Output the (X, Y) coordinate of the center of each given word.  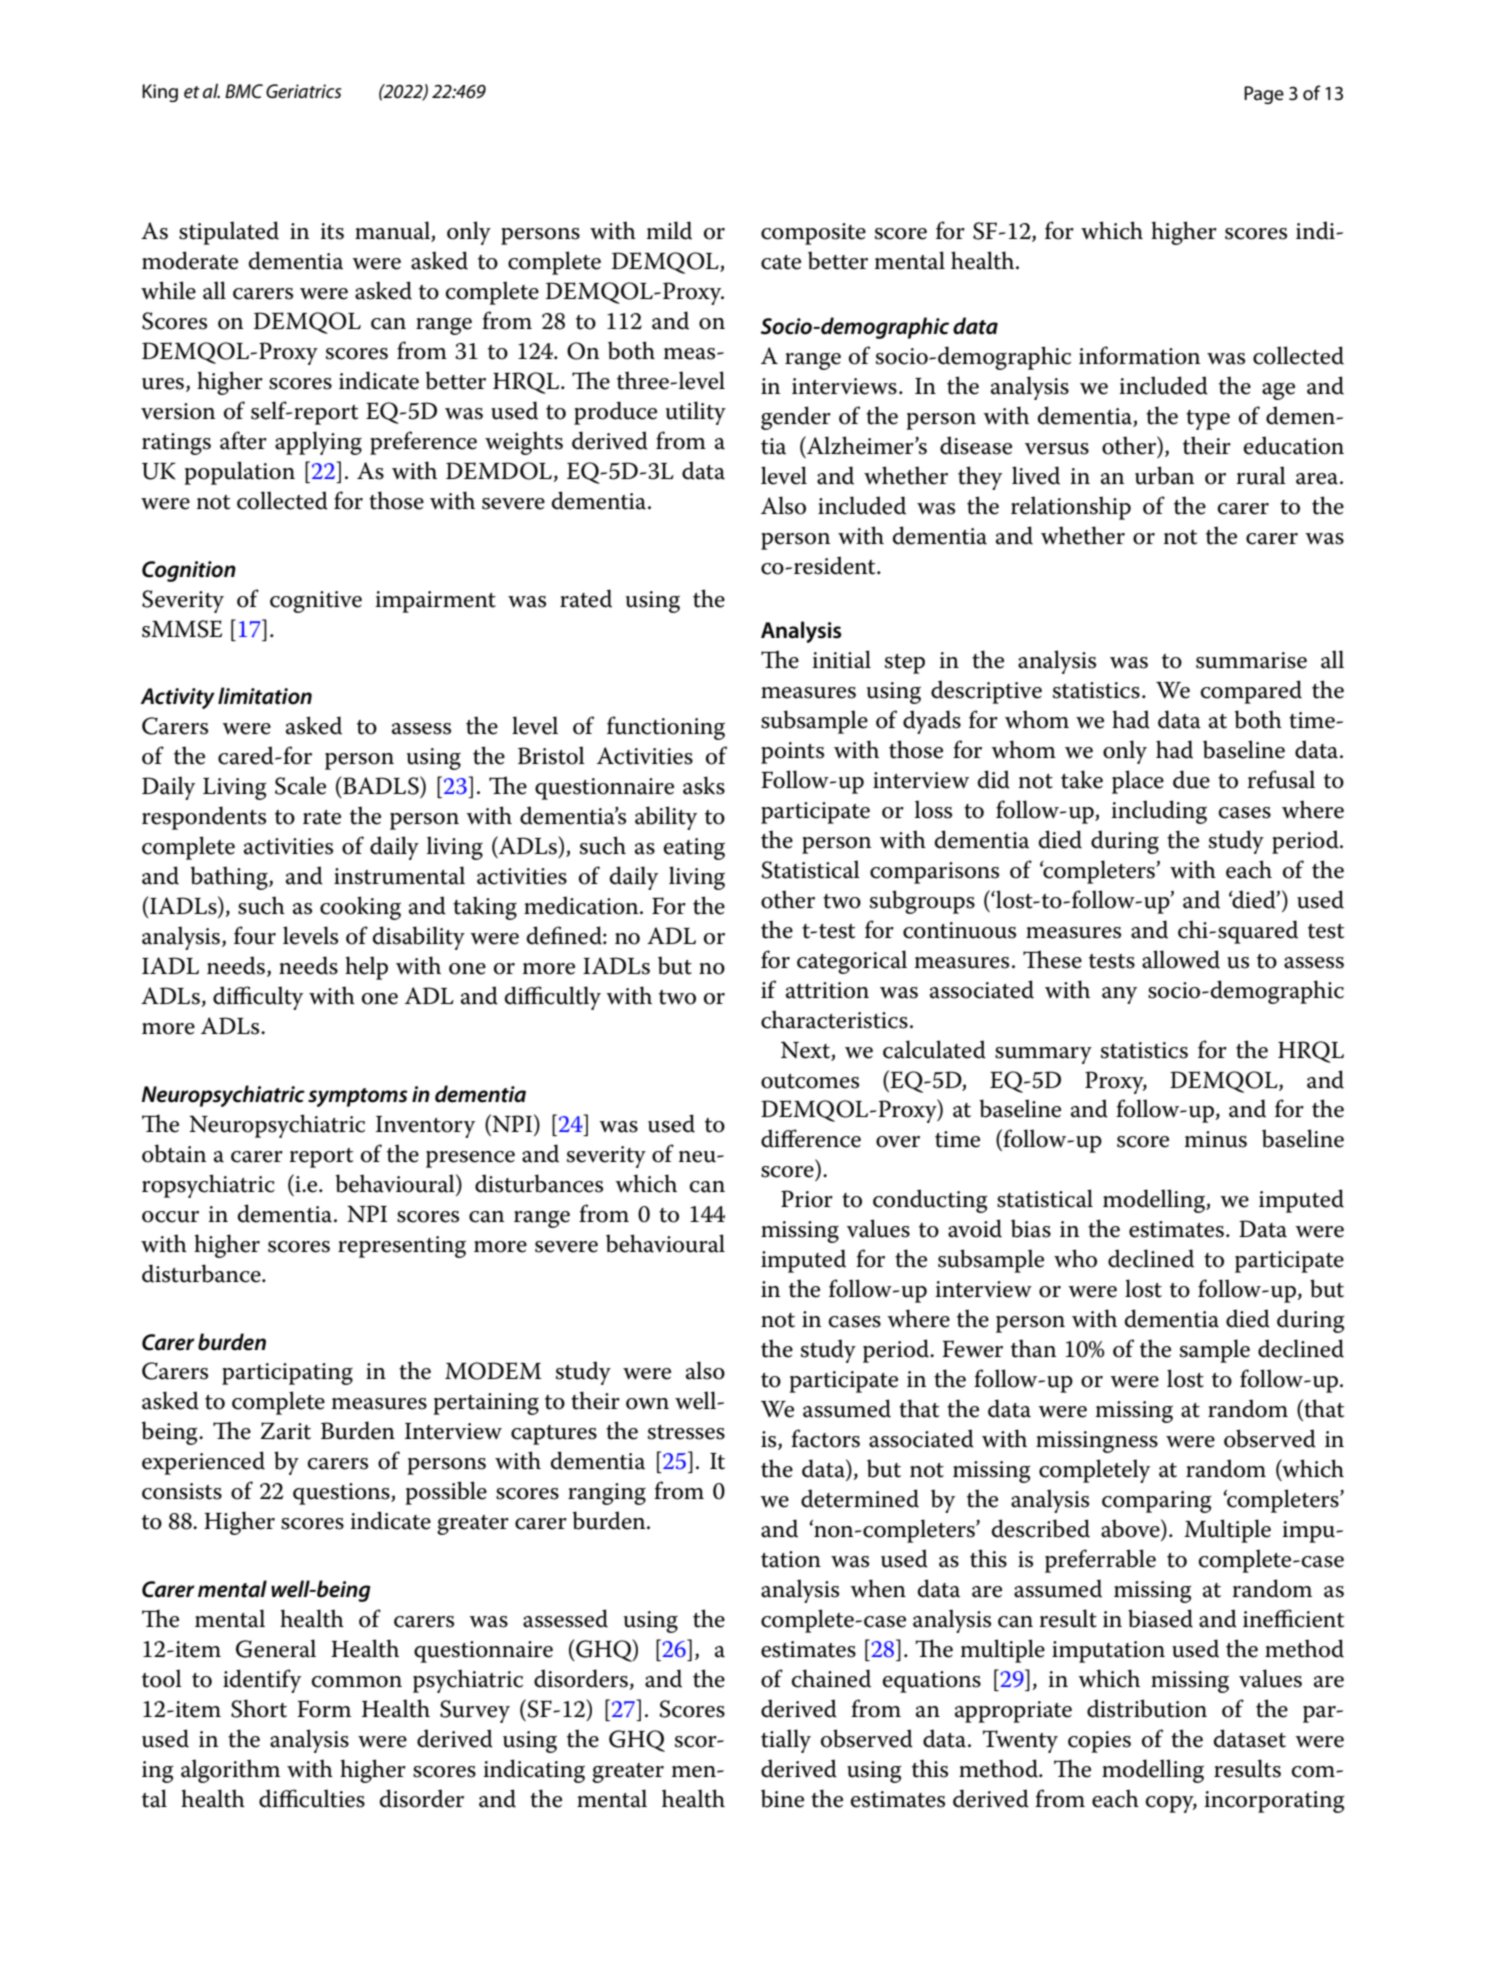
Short (259, 1708)
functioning (666, 728)
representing (402, 1247)
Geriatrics (303, 91)
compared (1251, 692)
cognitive (316, 602)
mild (669, 230)
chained (831, 1678)
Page (1264, 95)
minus (1216, 1139)
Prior (807, 1199)
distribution (1147, 1708)
